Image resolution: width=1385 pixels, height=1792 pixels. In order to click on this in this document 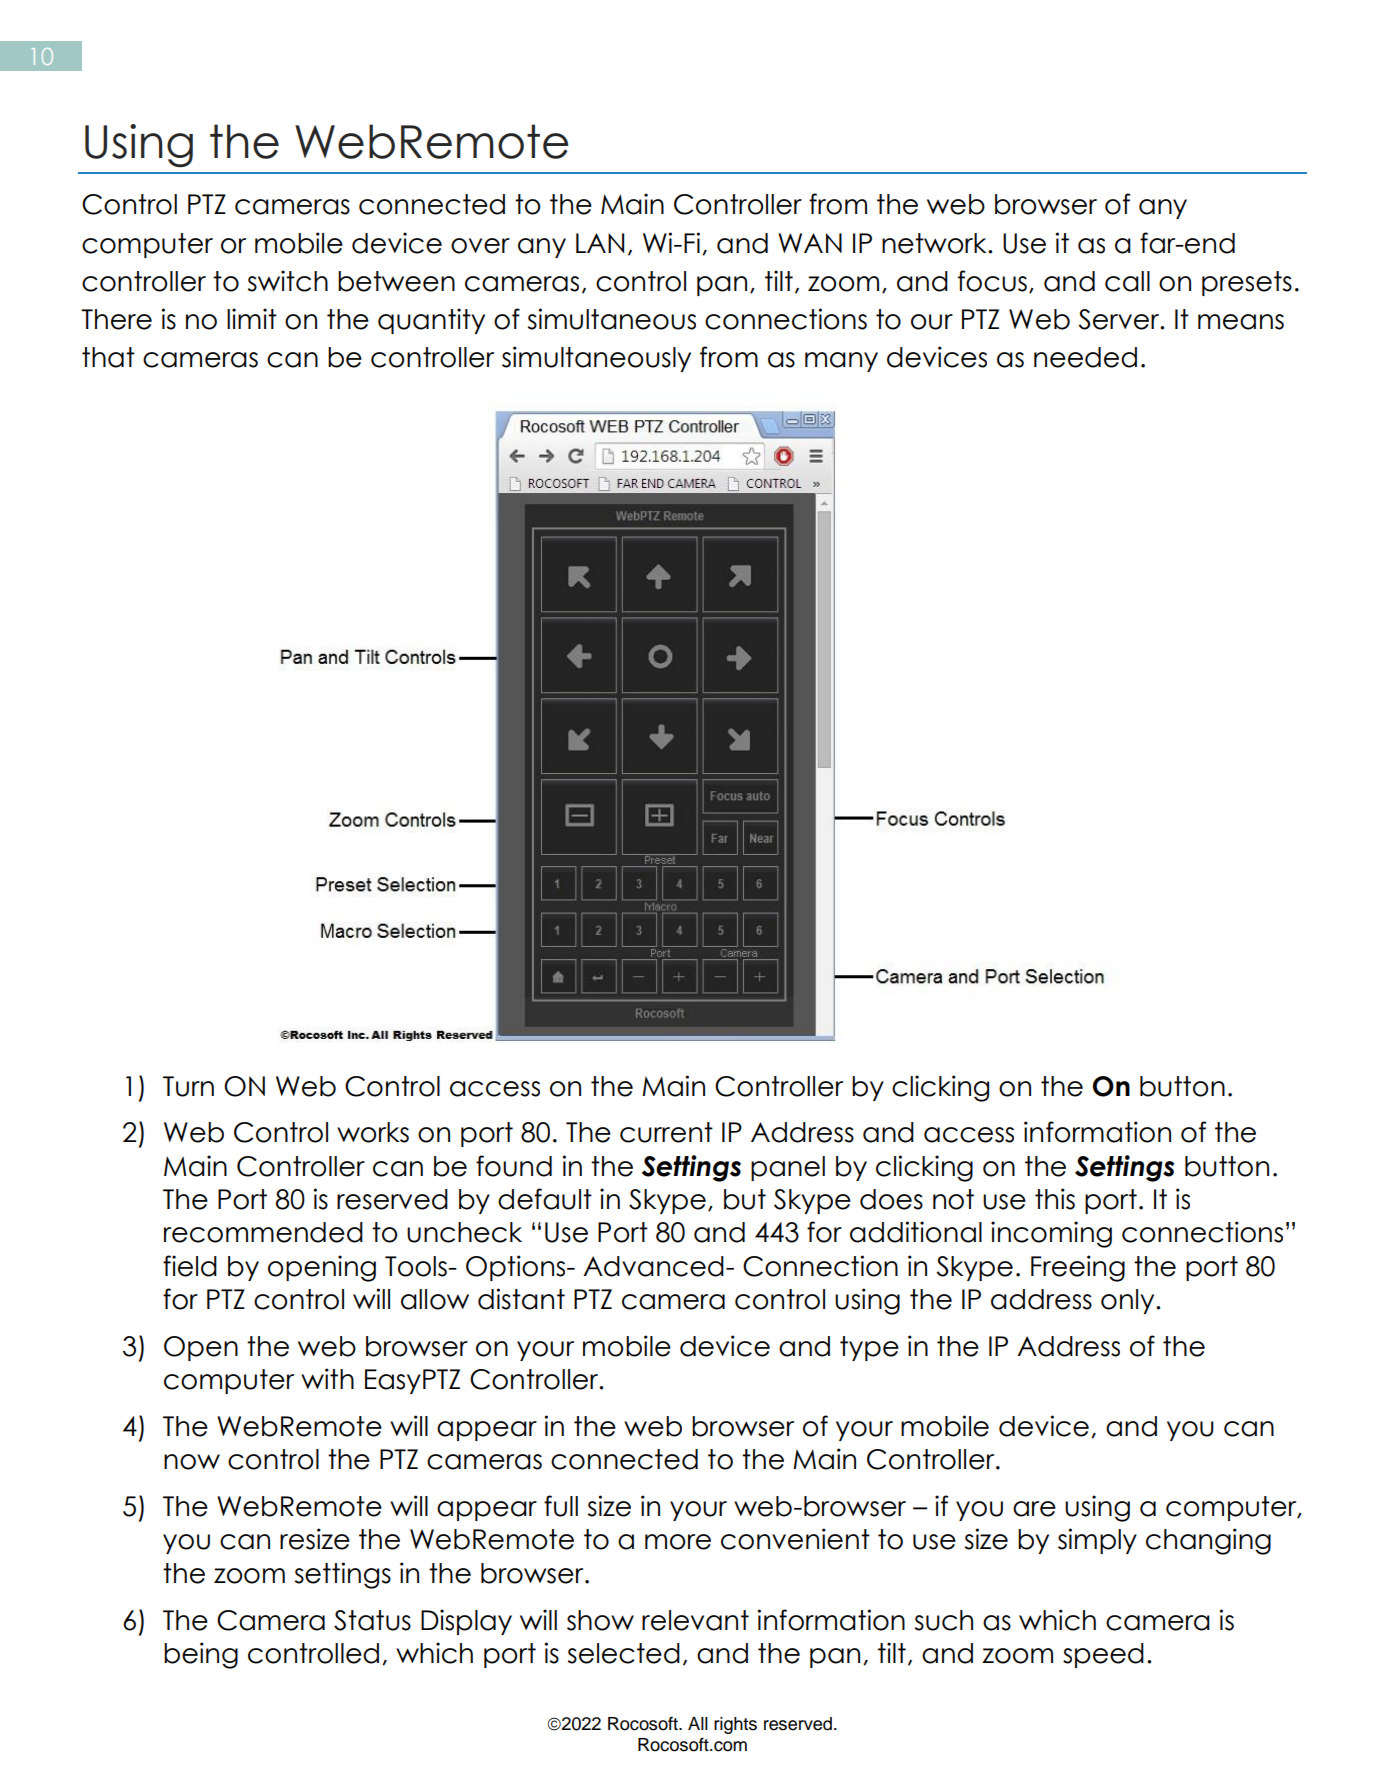, I will do `click(1055, 1199)`.
